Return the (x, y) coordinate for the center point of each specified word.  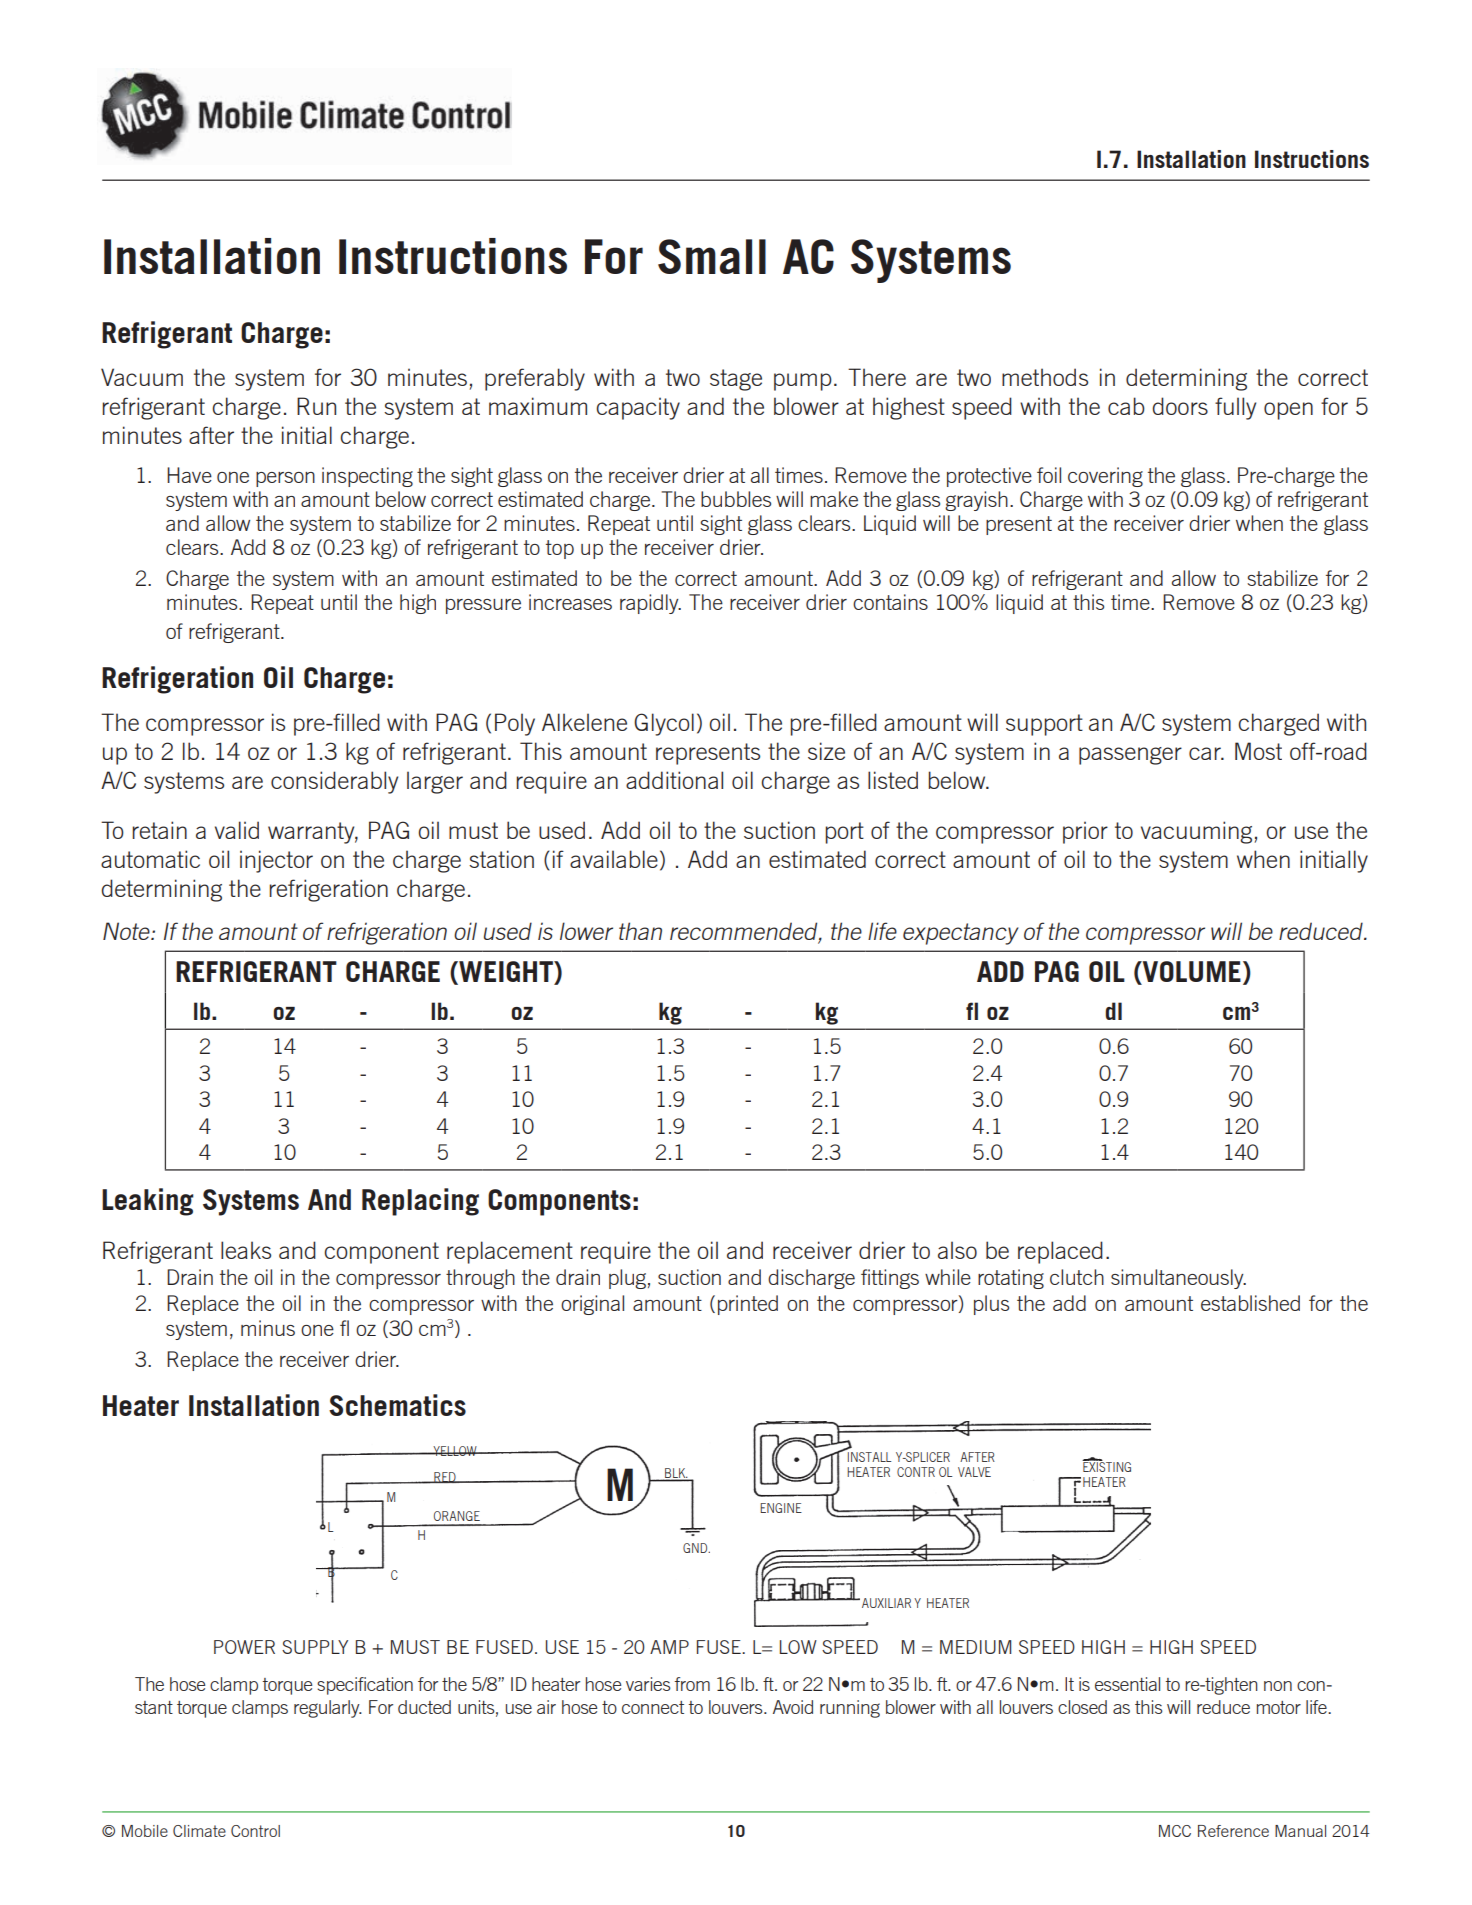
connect (653, 1707)
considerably (334, 782)
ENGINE (781, 1508)
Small (712, 256)
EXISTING (1106, 1466)
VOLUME (1191, 971)
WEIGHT (506, 972)
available (614, 859)
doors (1180, 406)
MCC (1175, 1831)
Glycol (664, 724)
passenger (1130, 756)
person (285, 479)
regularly (328, 1709)
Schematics (397, 1405)
